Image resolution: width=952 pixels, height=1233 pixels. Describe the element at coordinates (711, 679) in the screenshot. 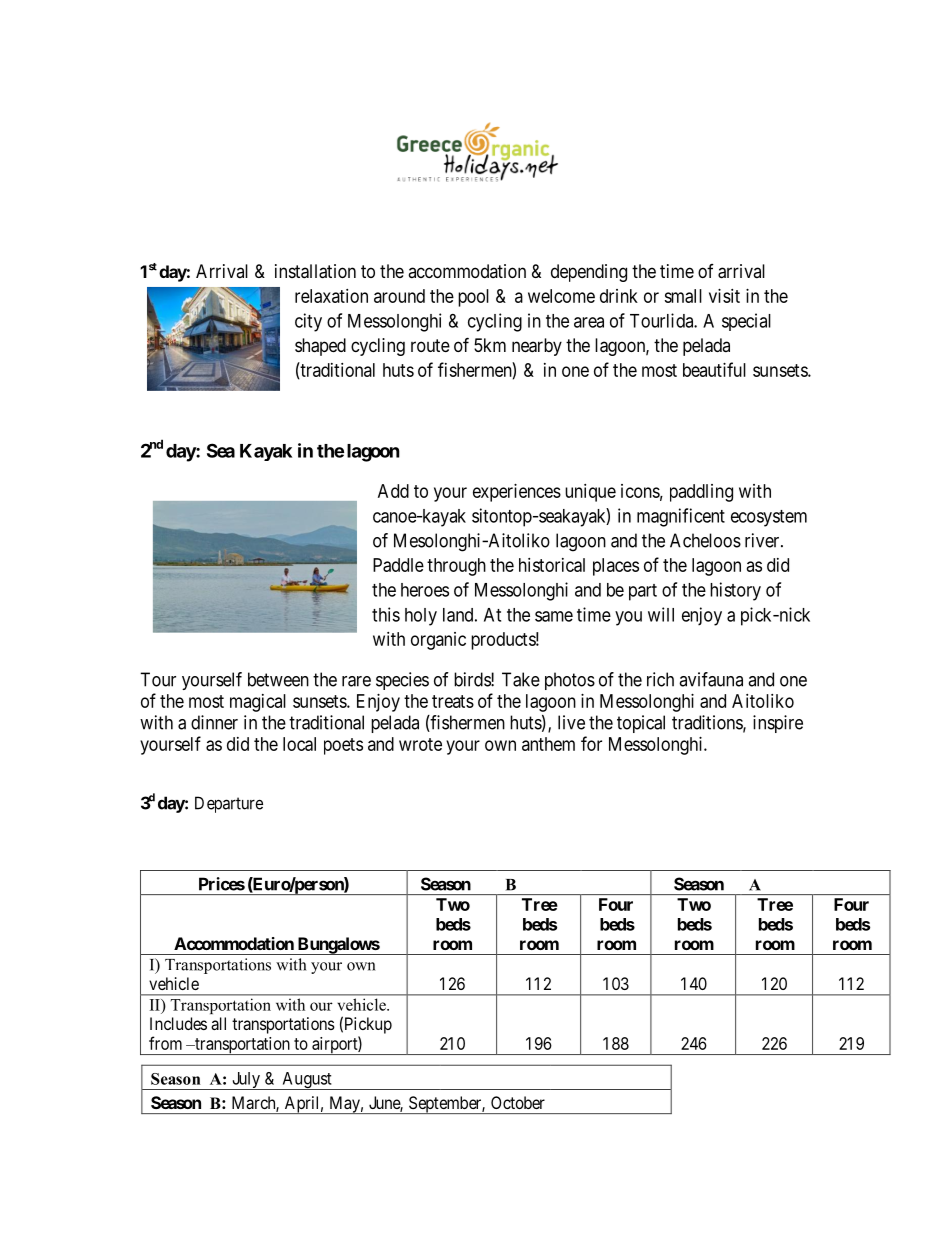

I see `avifauna` at that location.
